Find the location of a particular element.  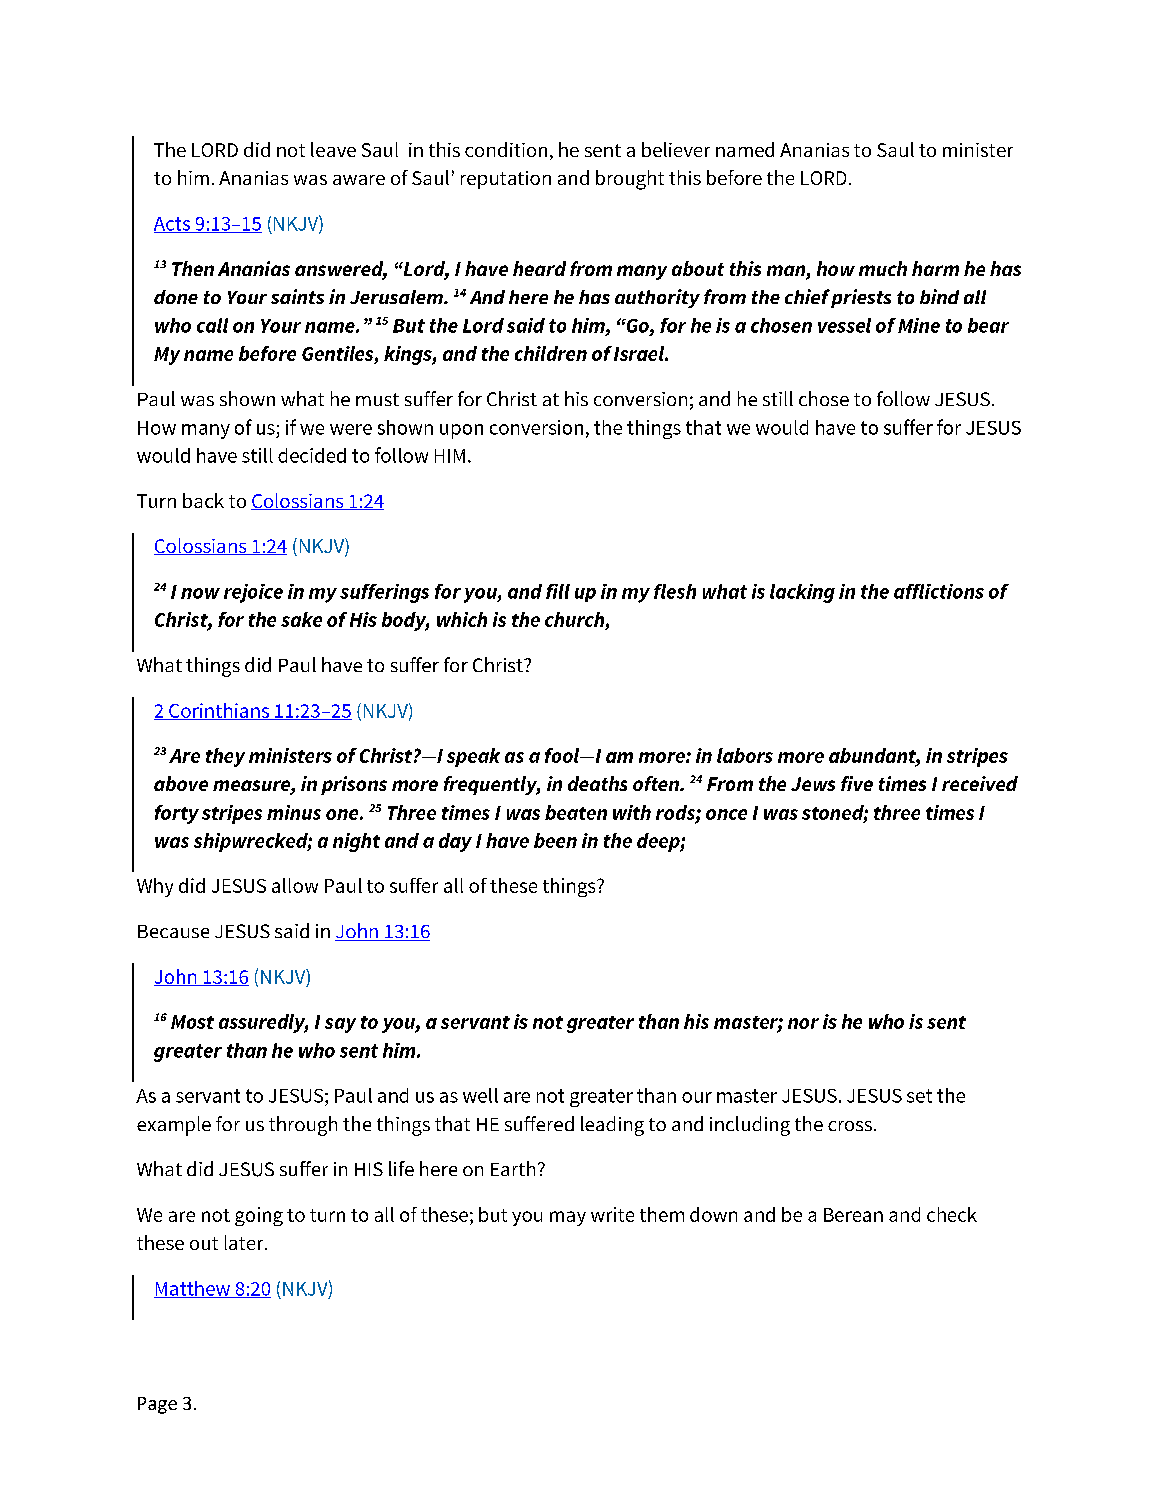

five is located at coordinates (857, 783).
